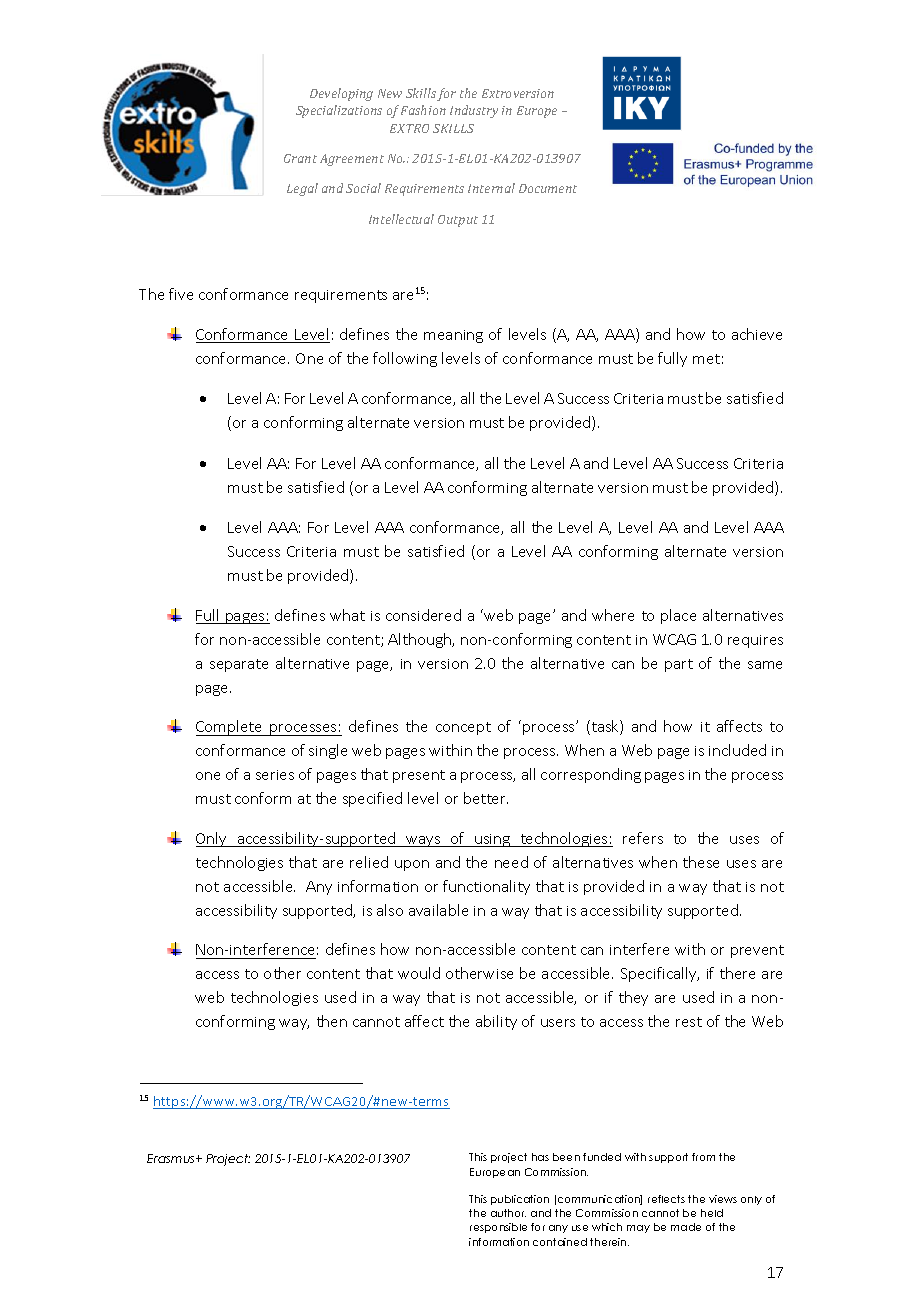 The width and height of the image is (924, 1308). What do you see at coordinates (474, 111) in the image?
I see `Industry` at bounding box center [474, 111].
